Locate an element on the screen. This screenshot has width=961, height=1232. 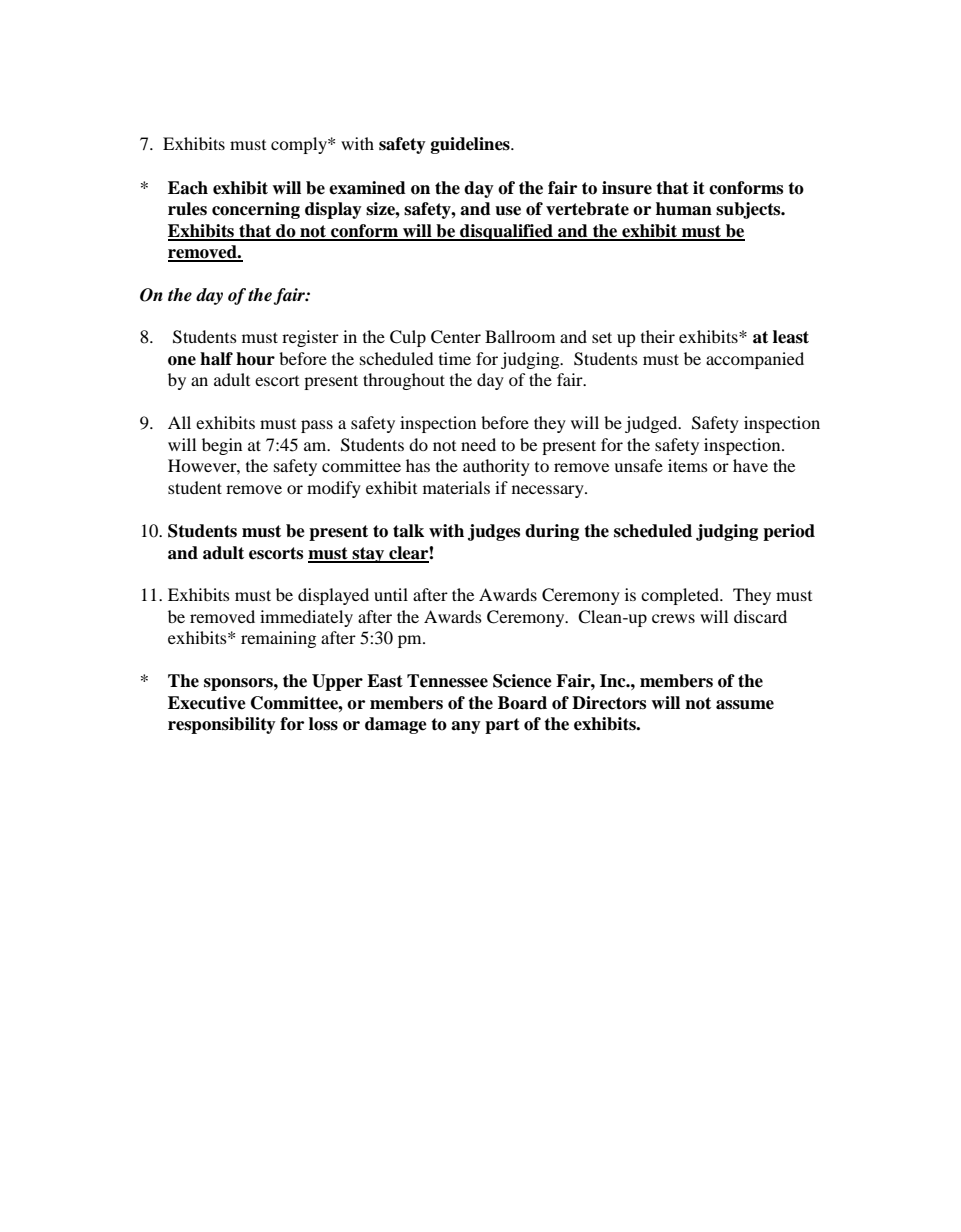
guidelines is located at coordinates (471, 145).
